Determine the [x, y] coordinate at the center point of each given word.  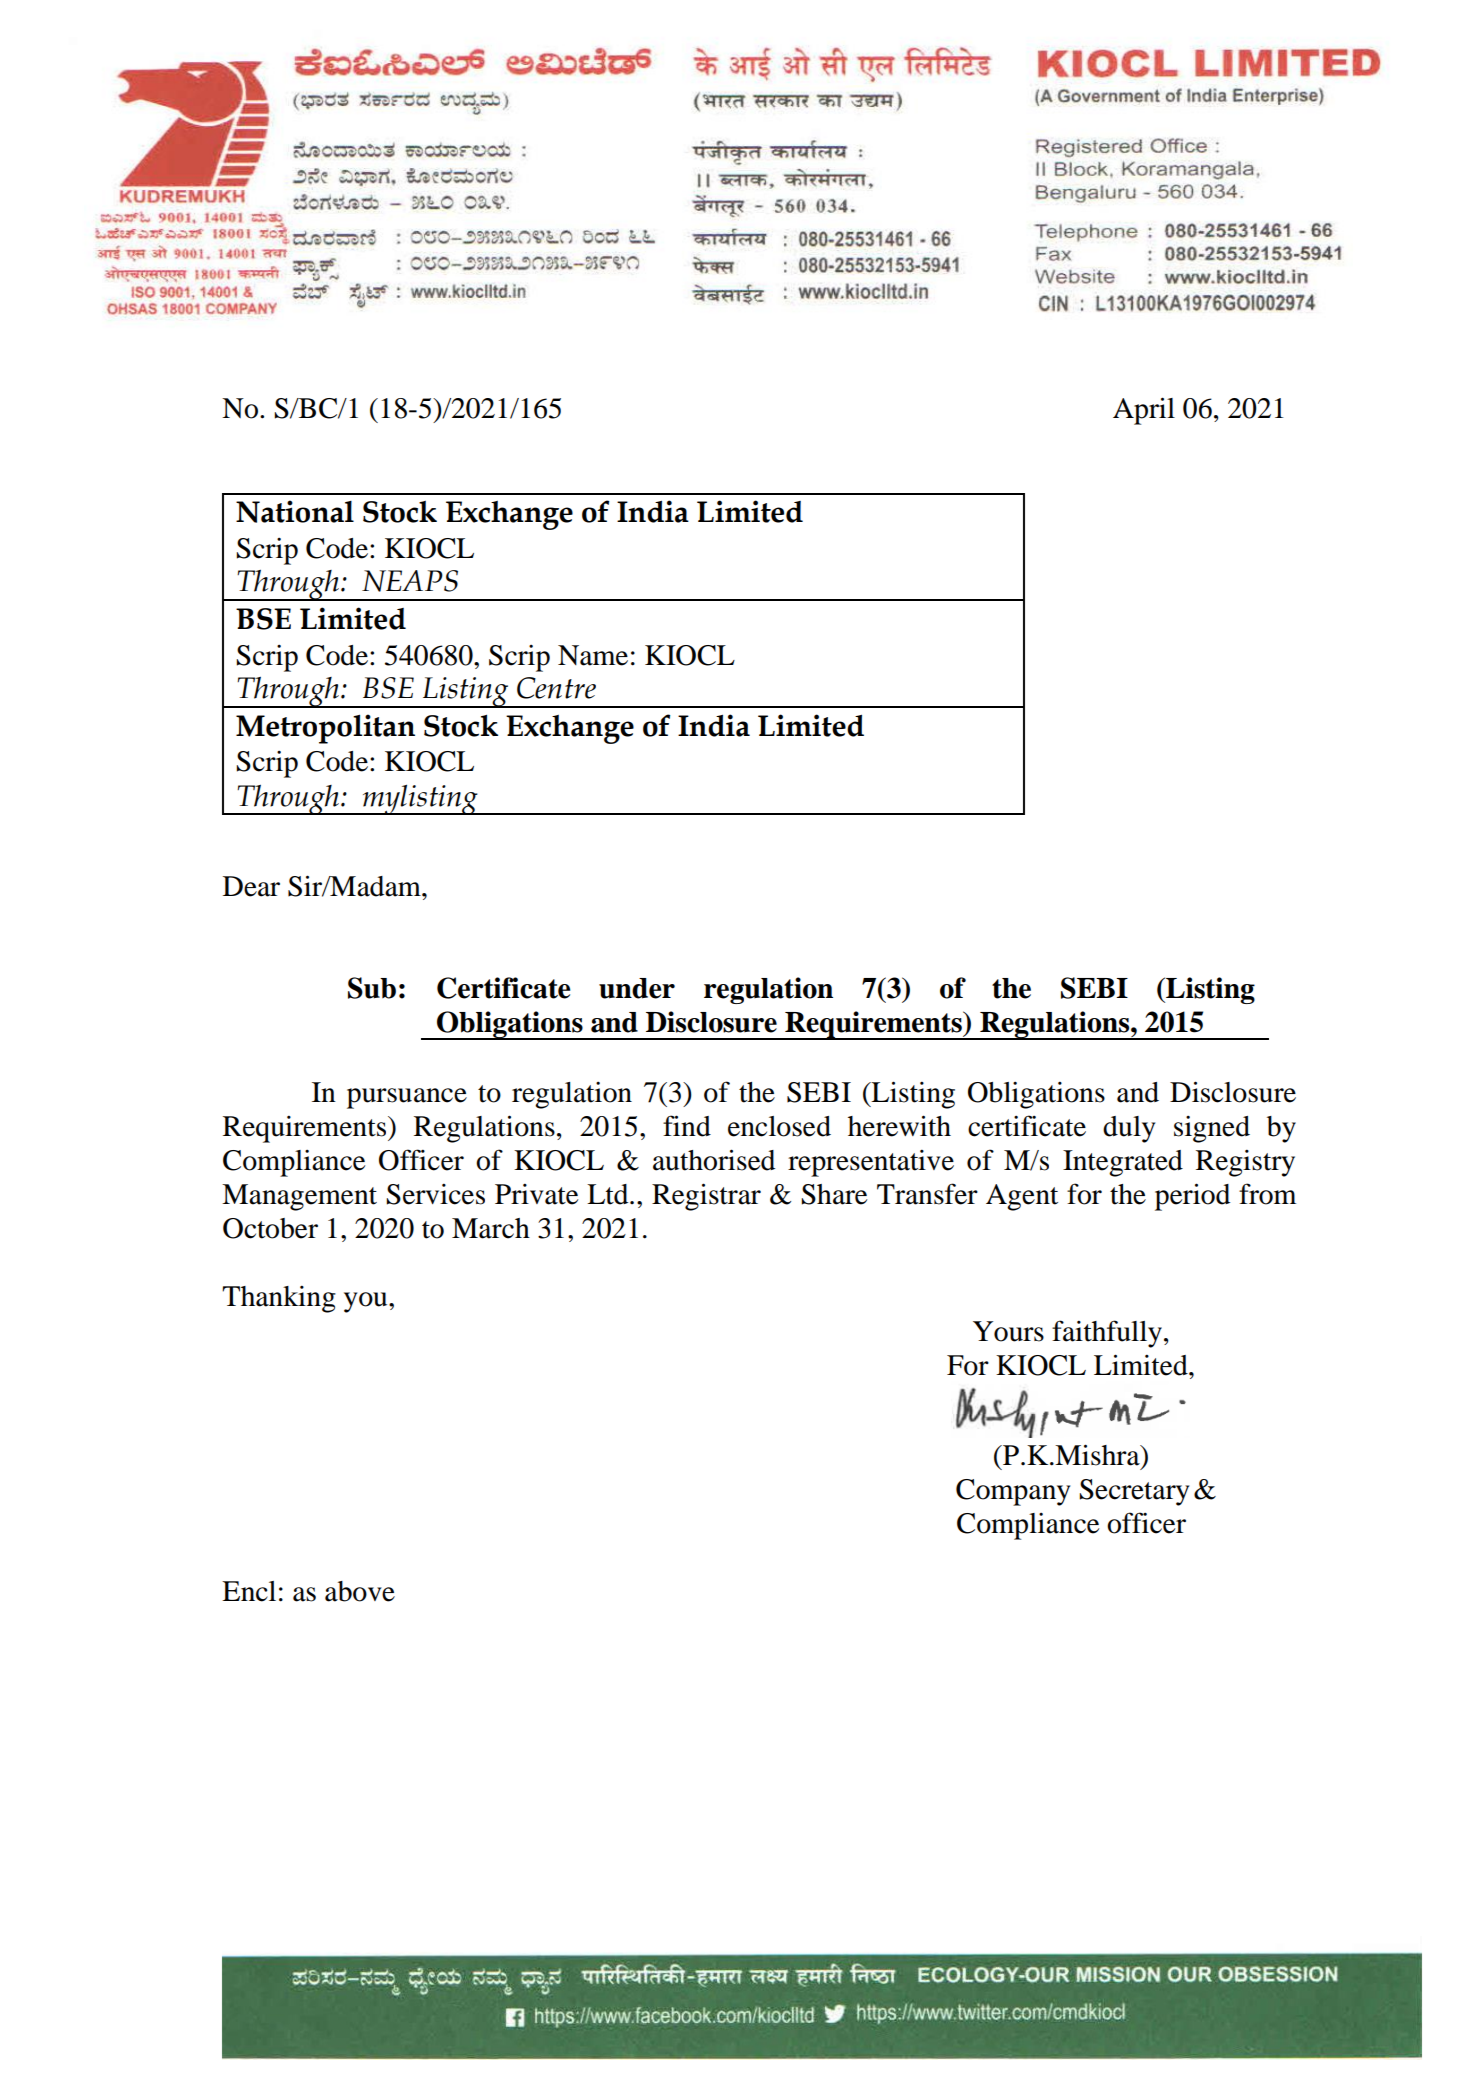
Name [593, 655]
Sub [372, 988]
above [360, 1591]
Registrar [706, 1197]
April [1144, 411]
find [687, 1126]
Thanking [279, 1299]
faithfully [1107, 1334]
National [295, 511]
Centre [556, 688]
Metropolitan [325, 729]
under [637, 988]
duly [1129, 1129]
